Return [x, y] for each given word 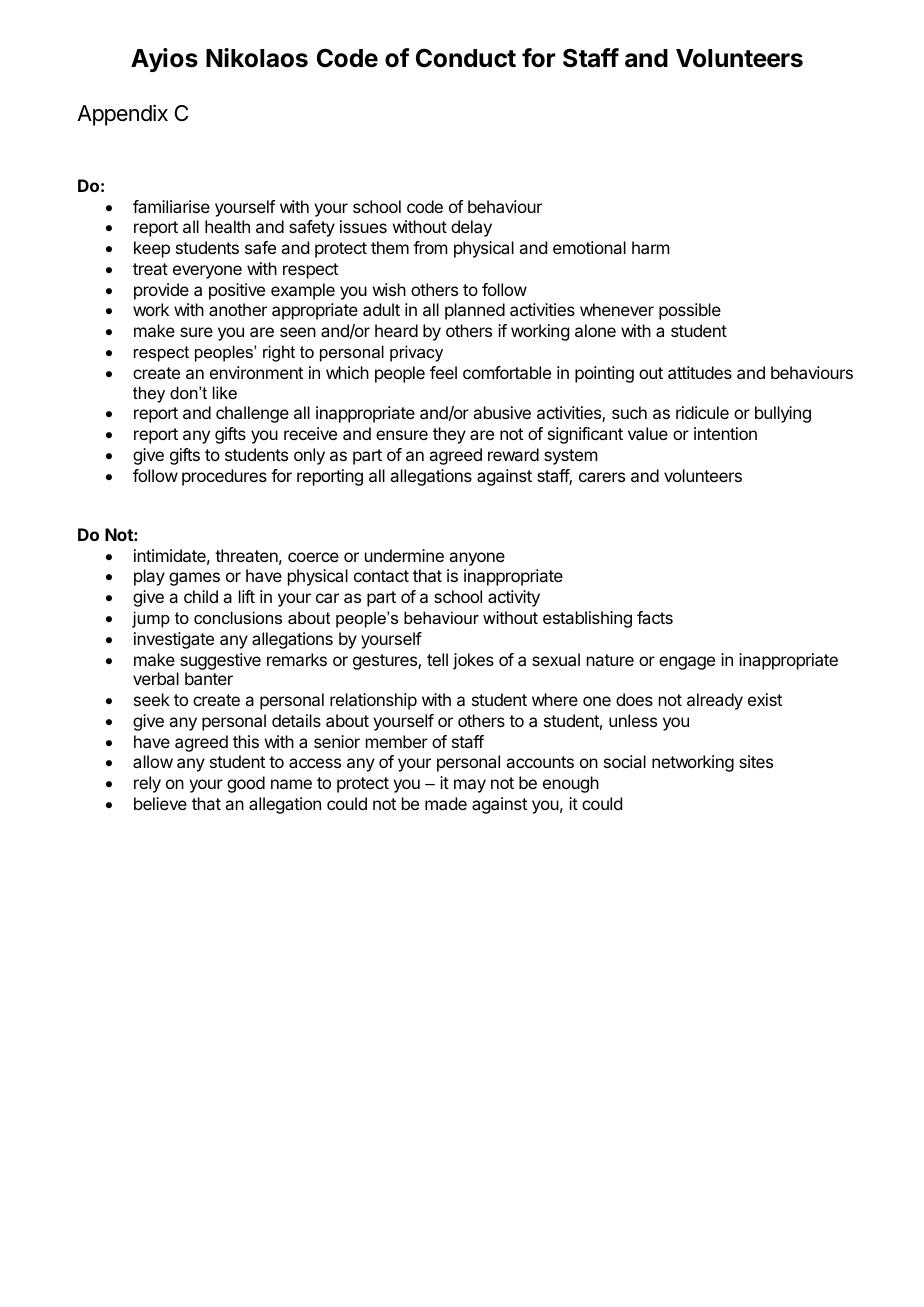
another [238, 309]
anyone [477, 559]
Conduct [466, 58]
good [246, 784]
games [194, 579]
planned [475, 311]
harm [650, 247]
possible [690, 311]
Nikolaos [257, 58]
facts [655, 617]
